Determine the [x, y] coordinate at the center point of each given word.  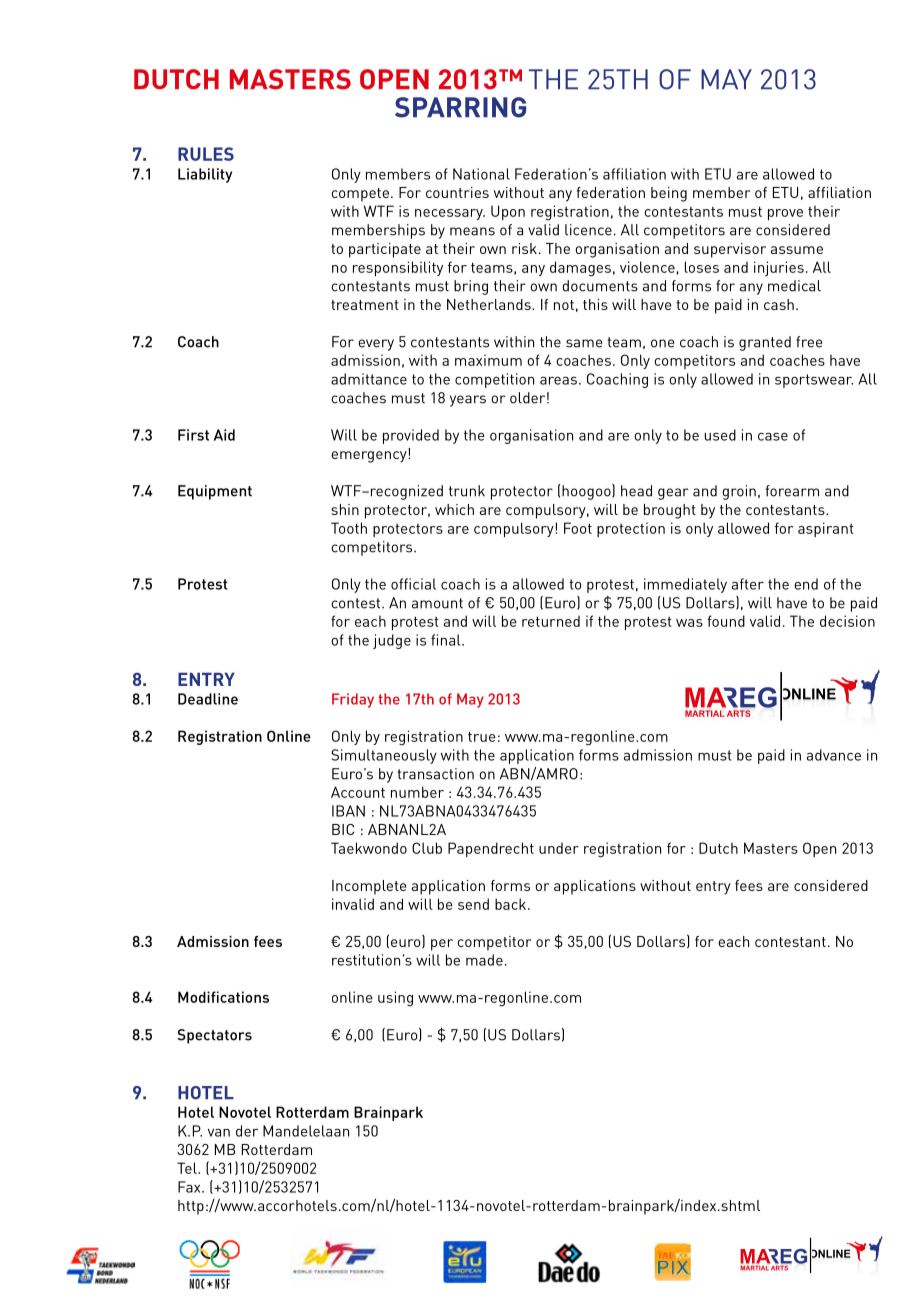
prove [785, 214]
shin [345, 509]
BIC [343, 829]
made [484, 960]
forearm [792, 491]
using [395, 999]
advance [834, 755]
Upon [508, 212]
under [559, 848]
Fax [190, 1187]
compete [360, 195]
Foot [578, 528]
